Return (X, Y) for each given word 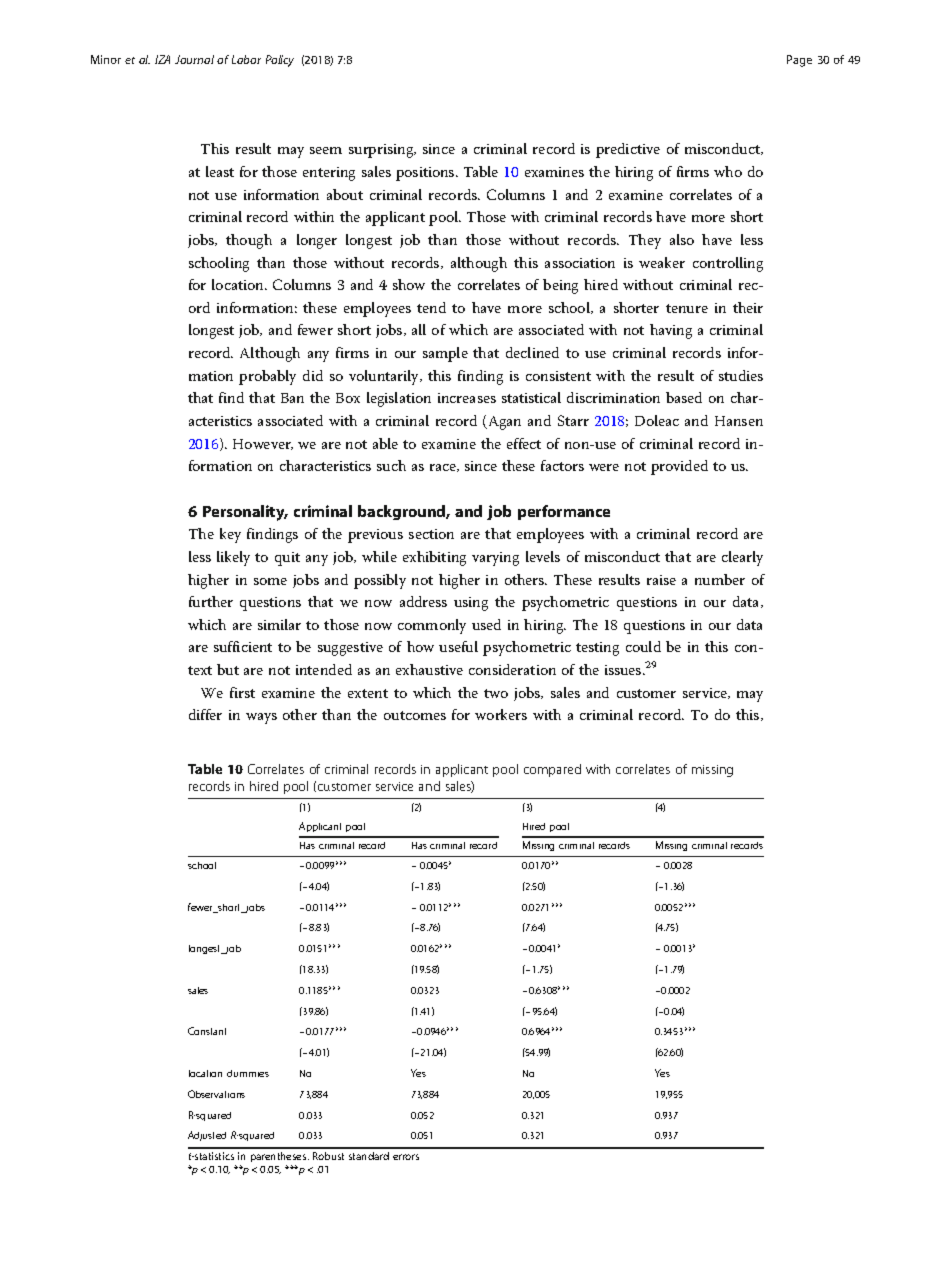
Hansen (739, 421)
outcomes (415, 715)
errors (406, 1157)
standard (369, 1156)
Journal (194, 59)
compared (552, 770)
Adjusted (207, 1136)
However (263, 444)
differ (205, 714)
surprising (382, 151)
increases (467, 398)
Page (799, 61)
